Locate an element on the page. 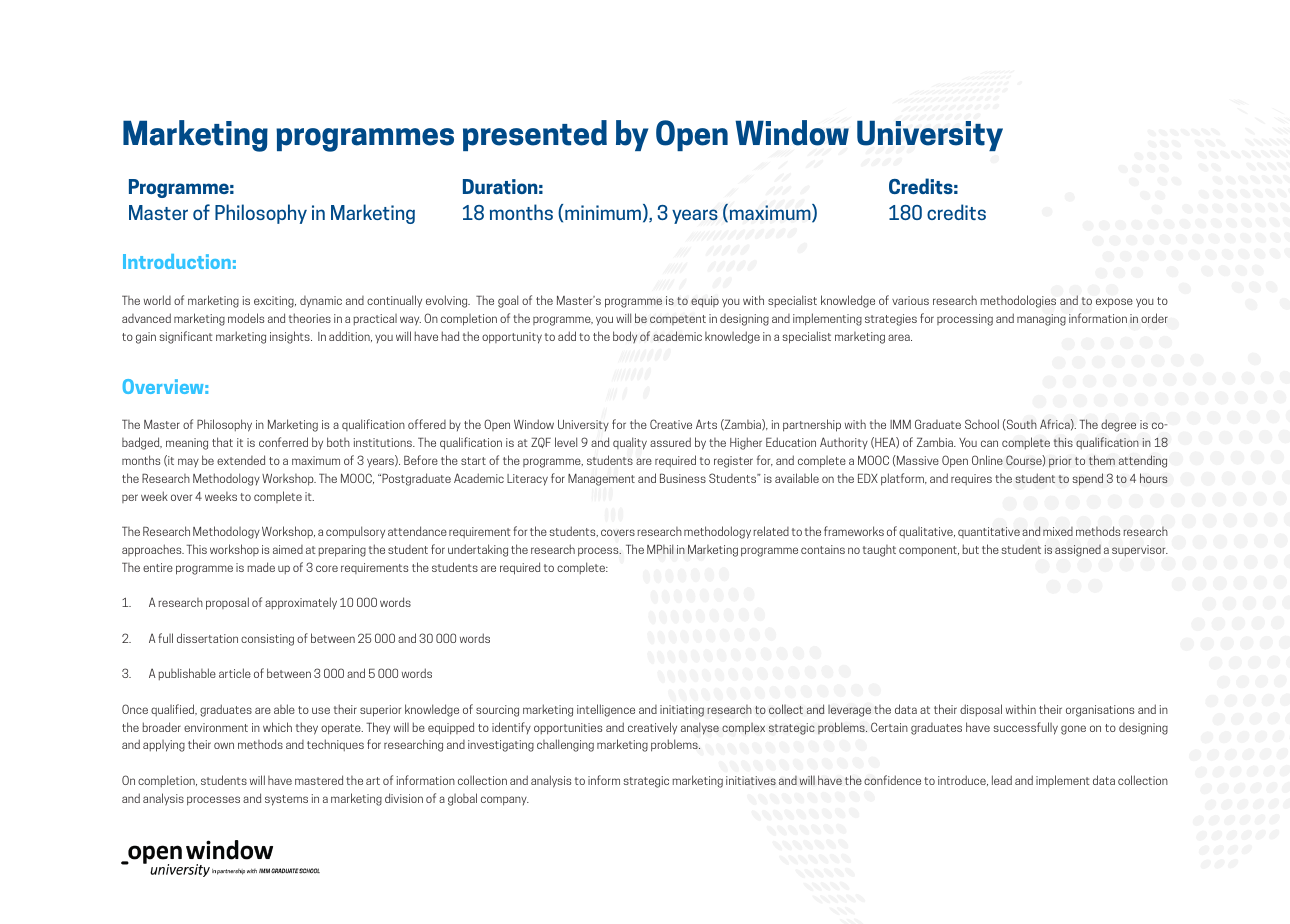  models is located at coordinates (246, 318).
